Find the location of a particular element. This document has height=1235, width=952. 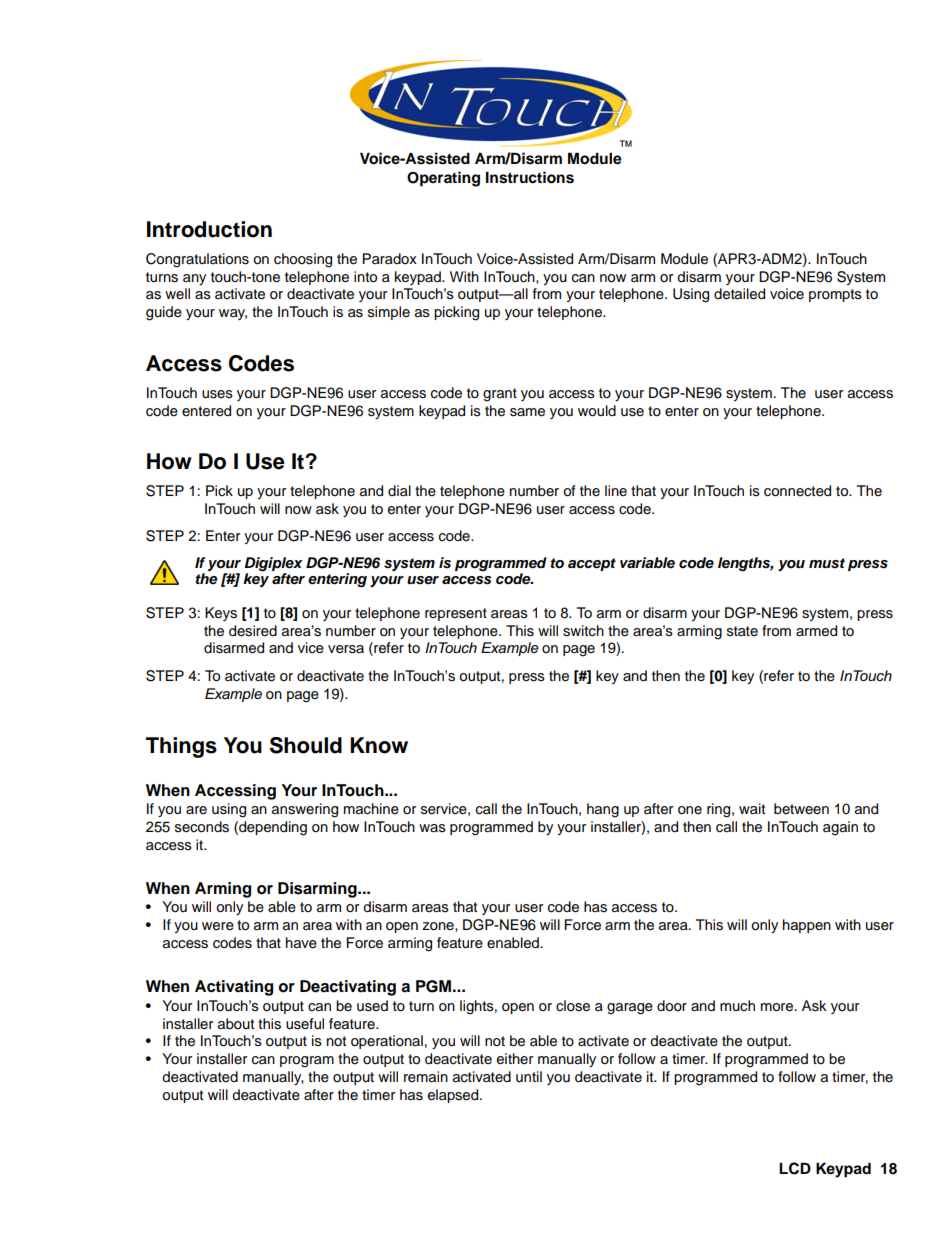

happen is located at coordinates (807, 926).
